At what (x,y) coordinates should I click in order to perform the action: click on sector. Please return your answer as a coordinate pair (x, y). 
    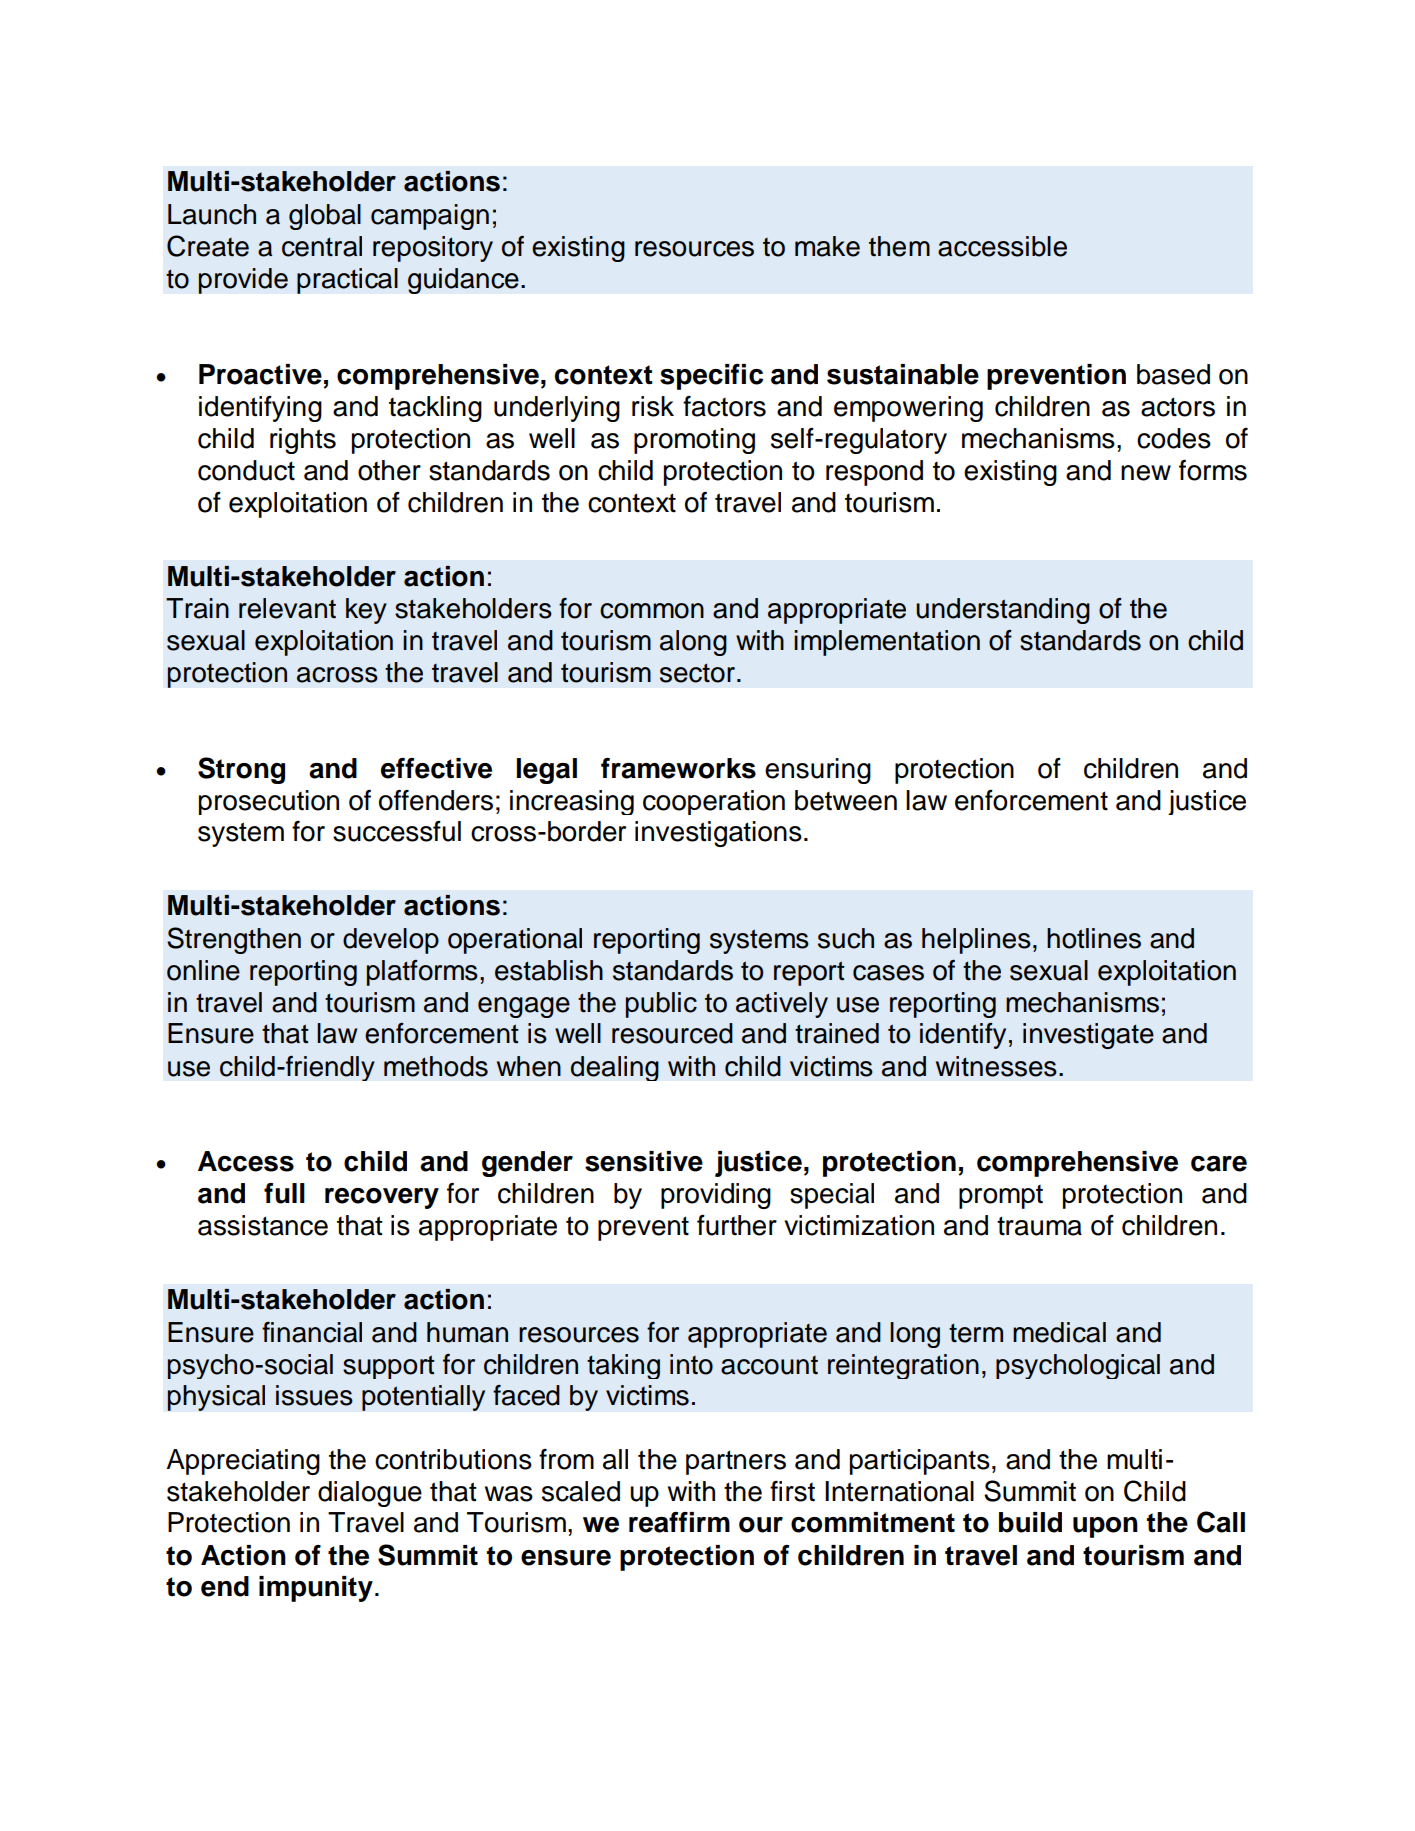
    Looking at the image, I should click on (697, 673).
